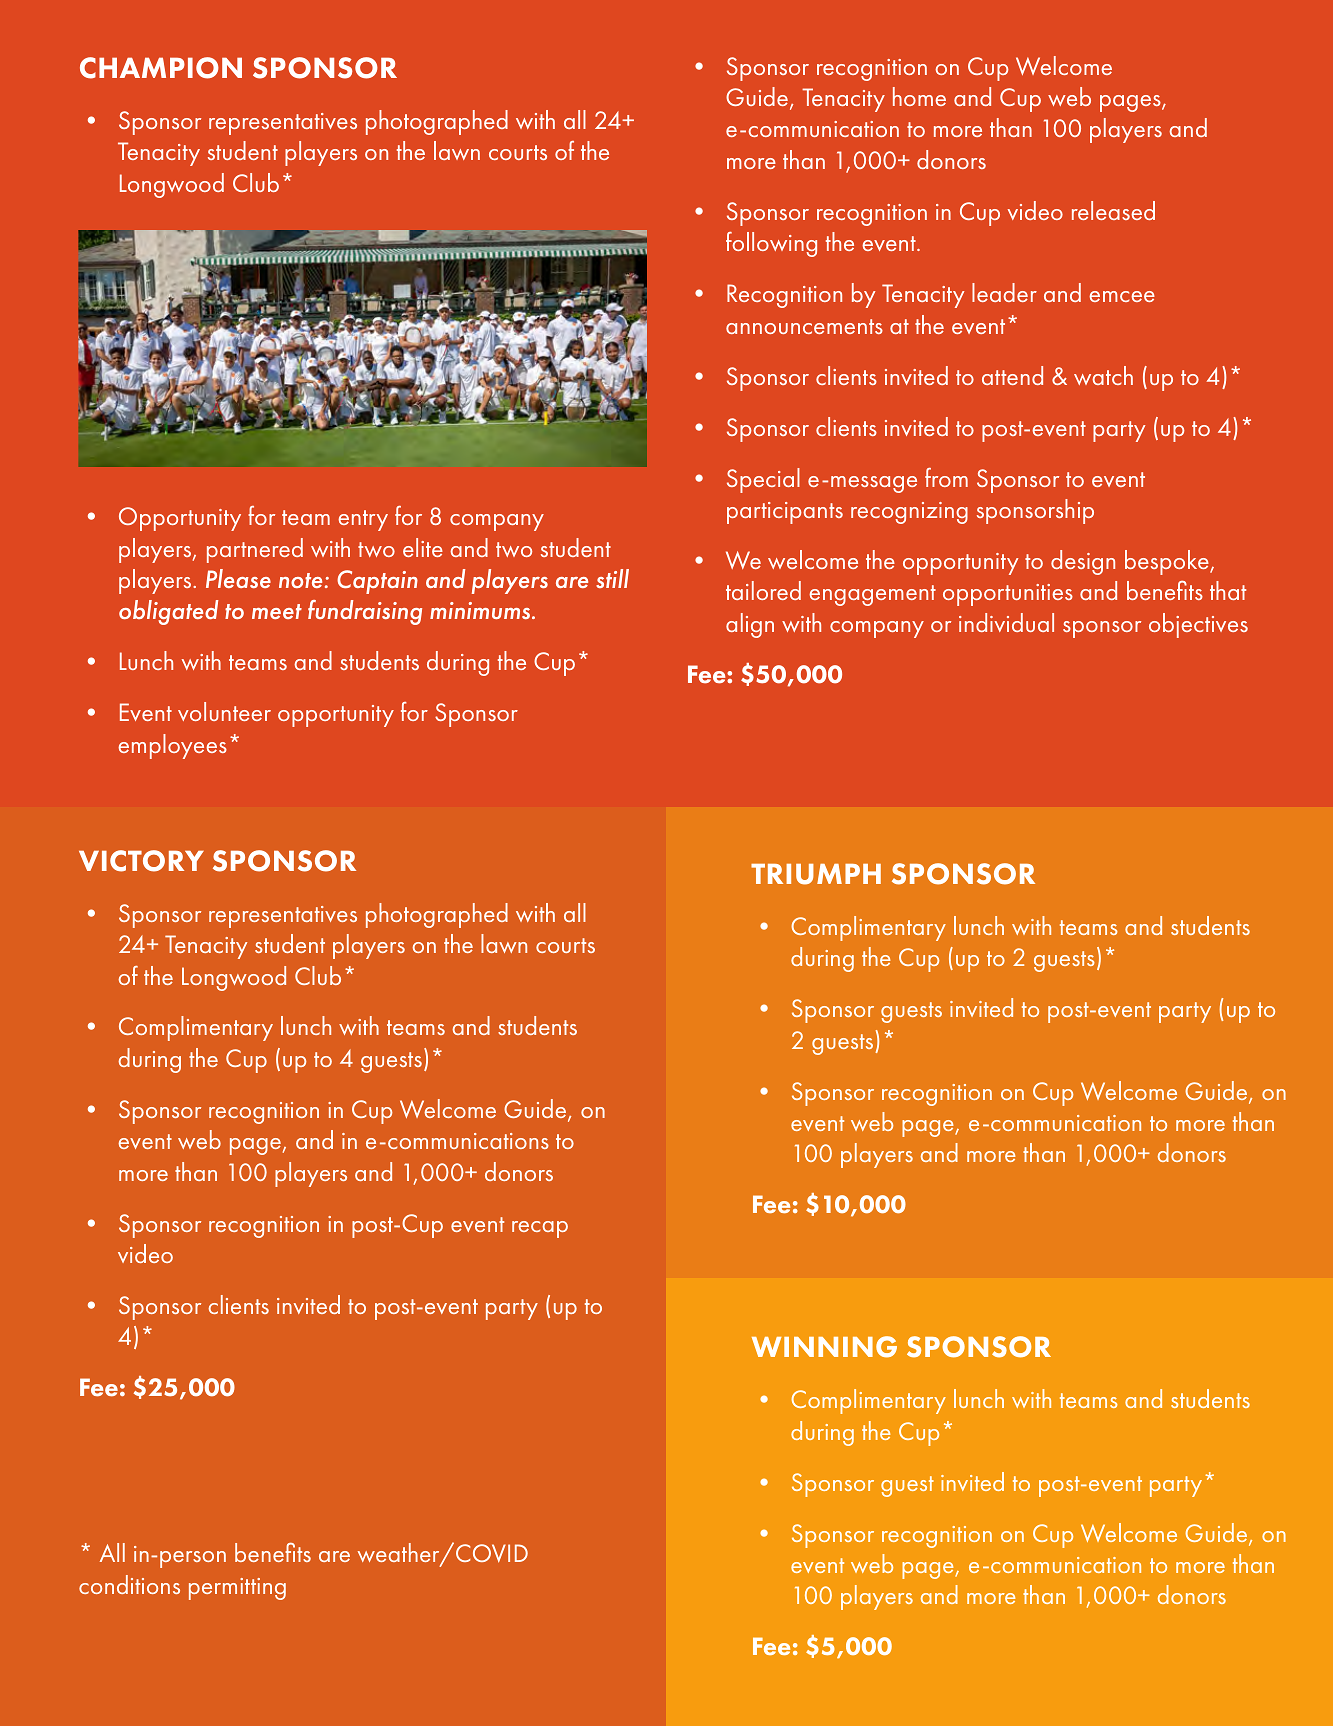 The image size is (1333, 1726). Describe the element at coordinates (612, 578) in the document. I see `still` at that location.
